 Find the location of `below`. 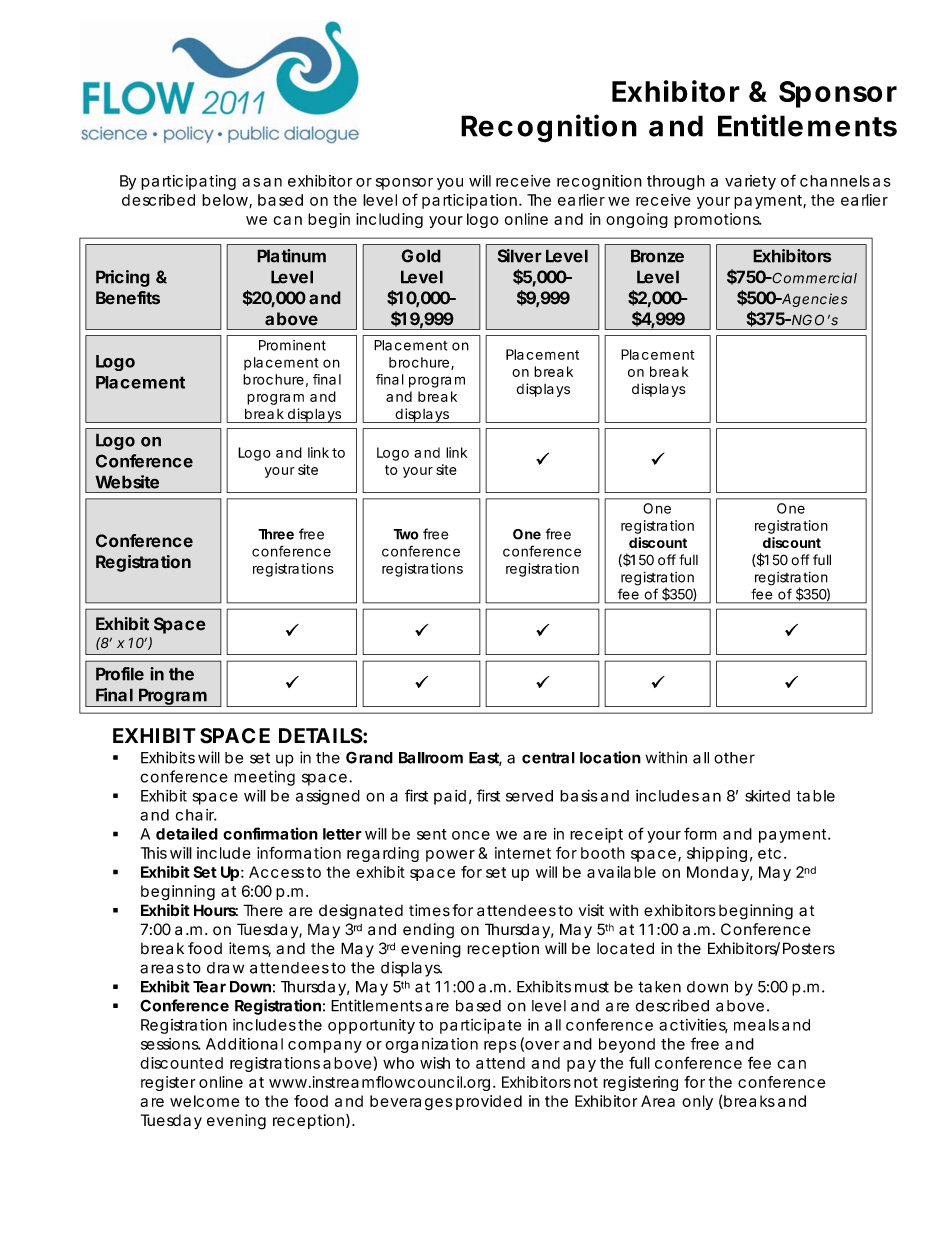

below is located at coordinates (225, 200).
